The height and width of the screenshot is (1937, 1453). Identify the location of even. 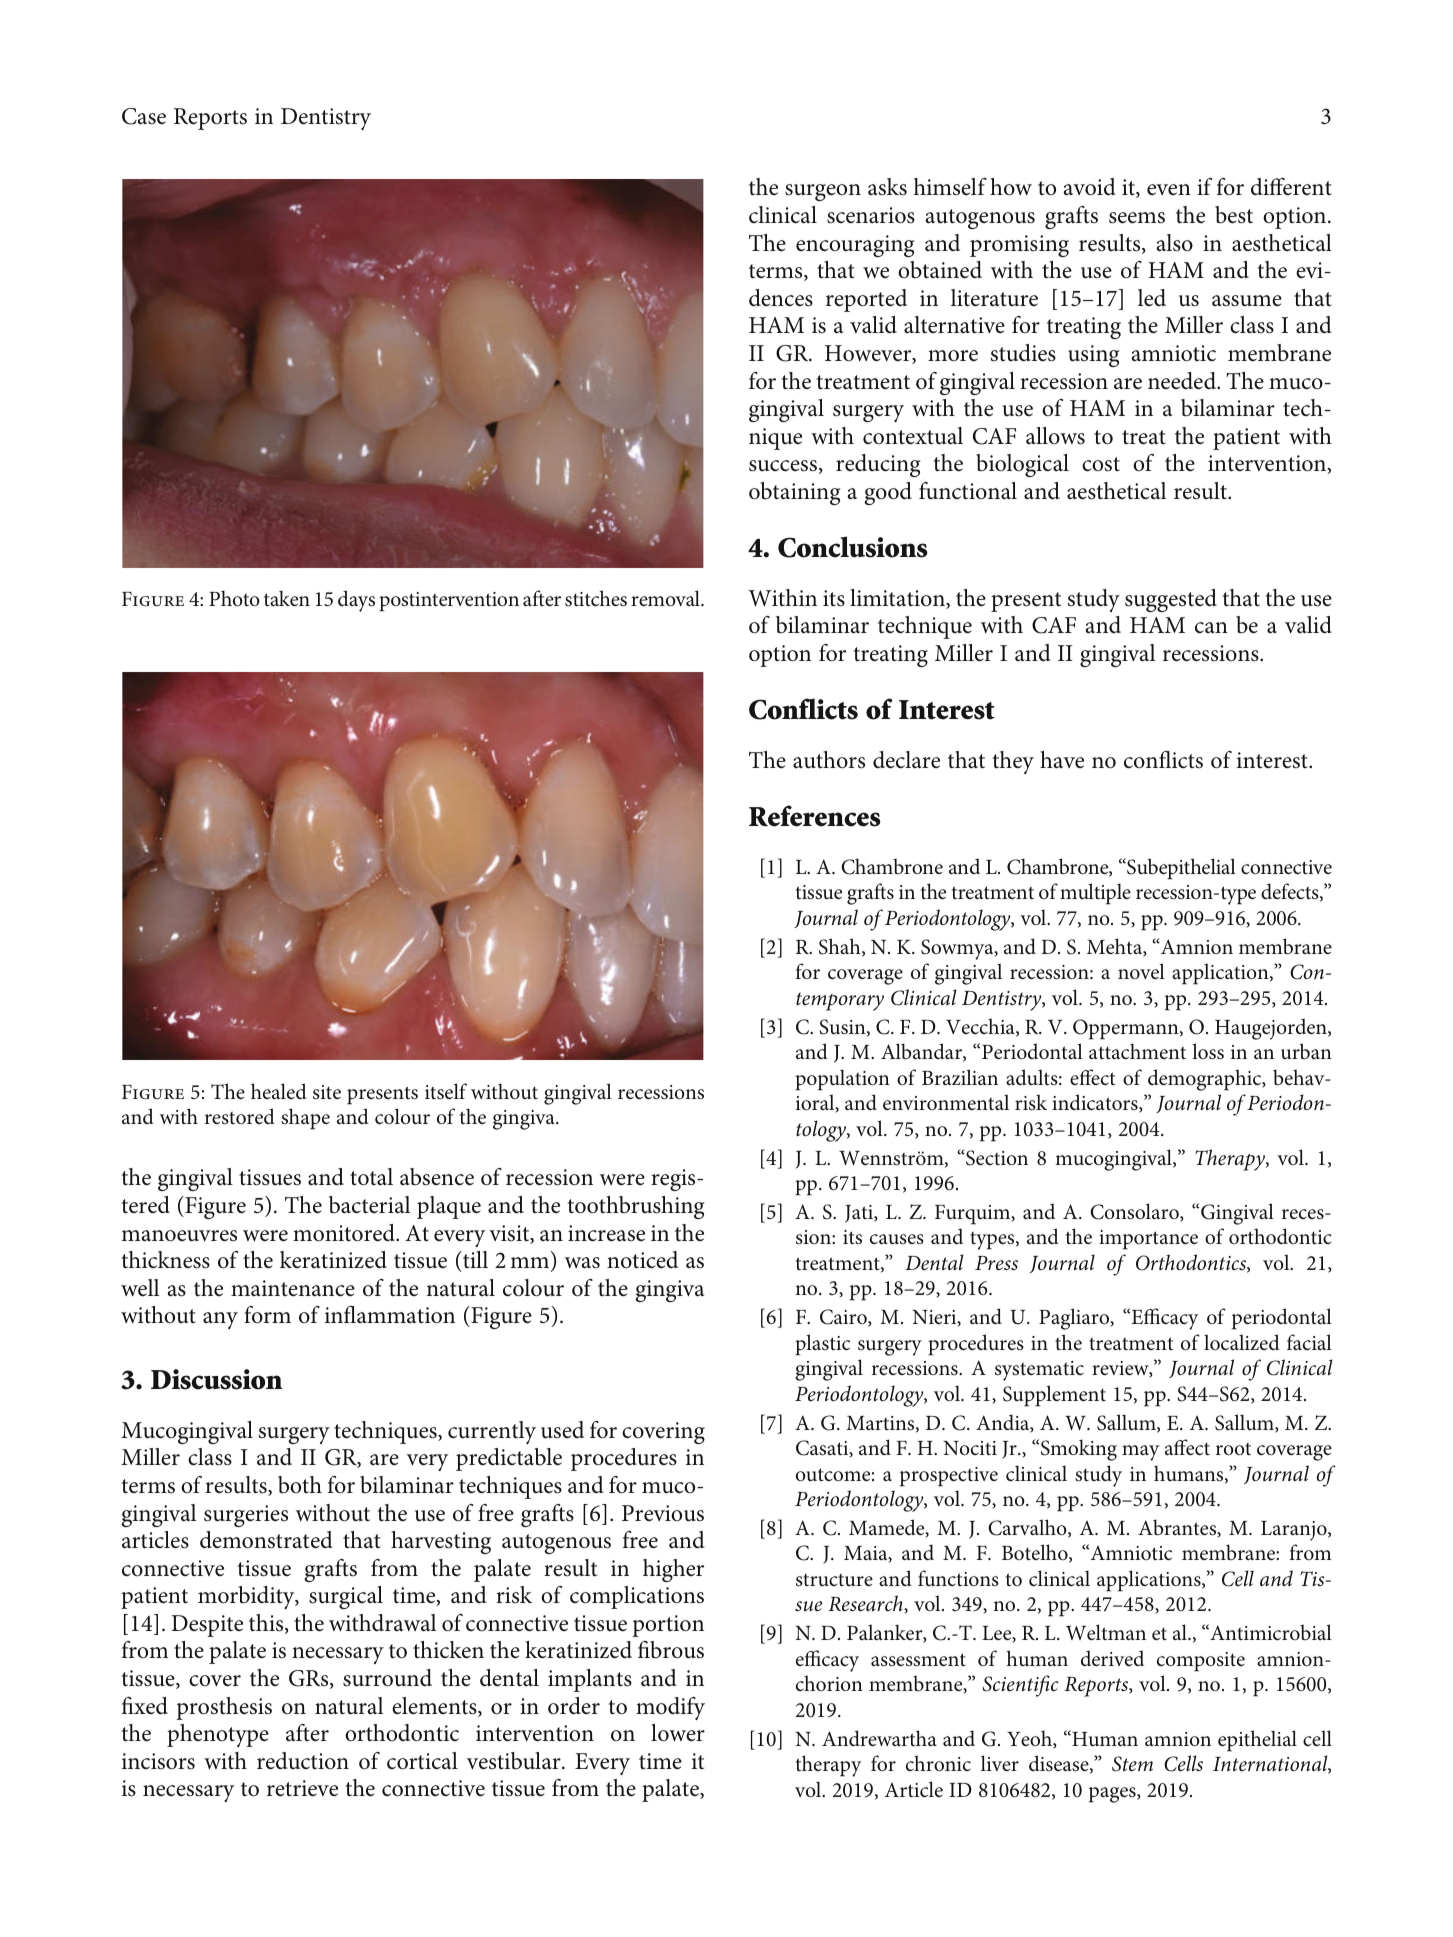
(1169, 190).
